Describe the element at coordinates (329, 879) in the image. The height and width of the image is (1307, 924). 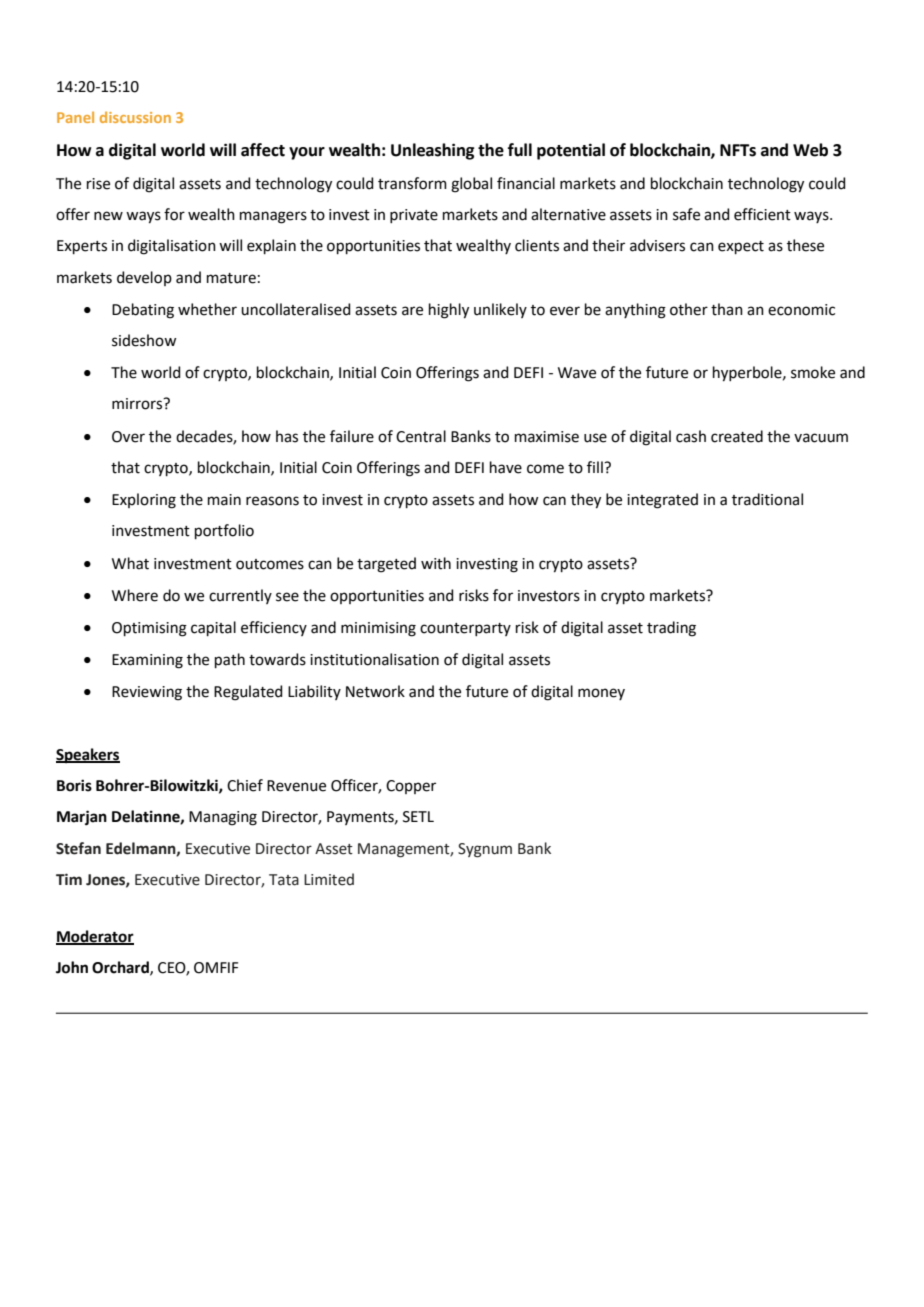
I see `Limited` at that location.
